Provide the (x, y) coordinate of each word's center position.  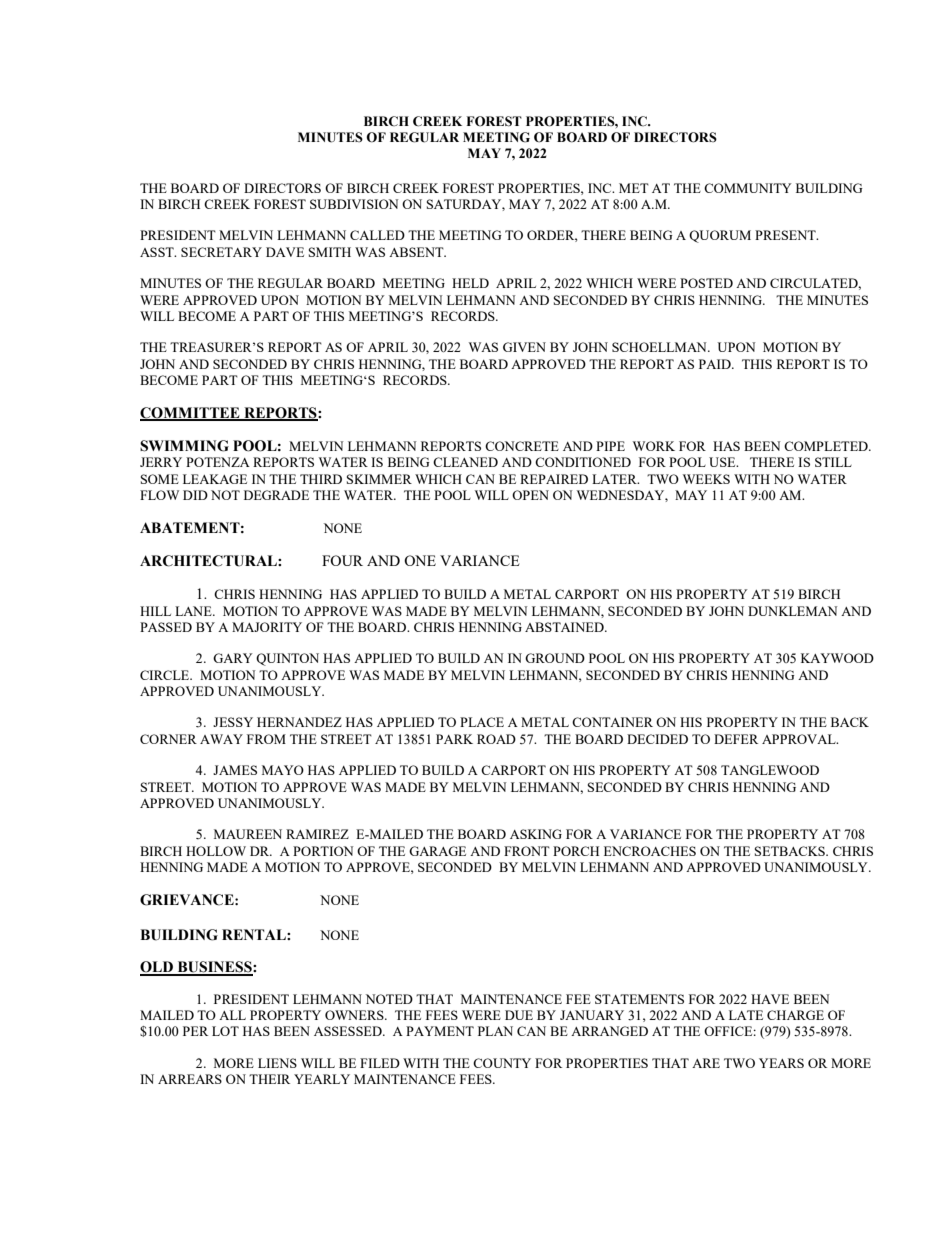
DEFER (736, 739)
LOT (225, 1031)
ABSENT (417, 252)
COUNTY (502, 1063)
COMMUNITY (748, 188)
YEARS (781, 1063)
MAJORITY (267, 627)
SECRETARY (221, 252)
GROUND (555, 658)
